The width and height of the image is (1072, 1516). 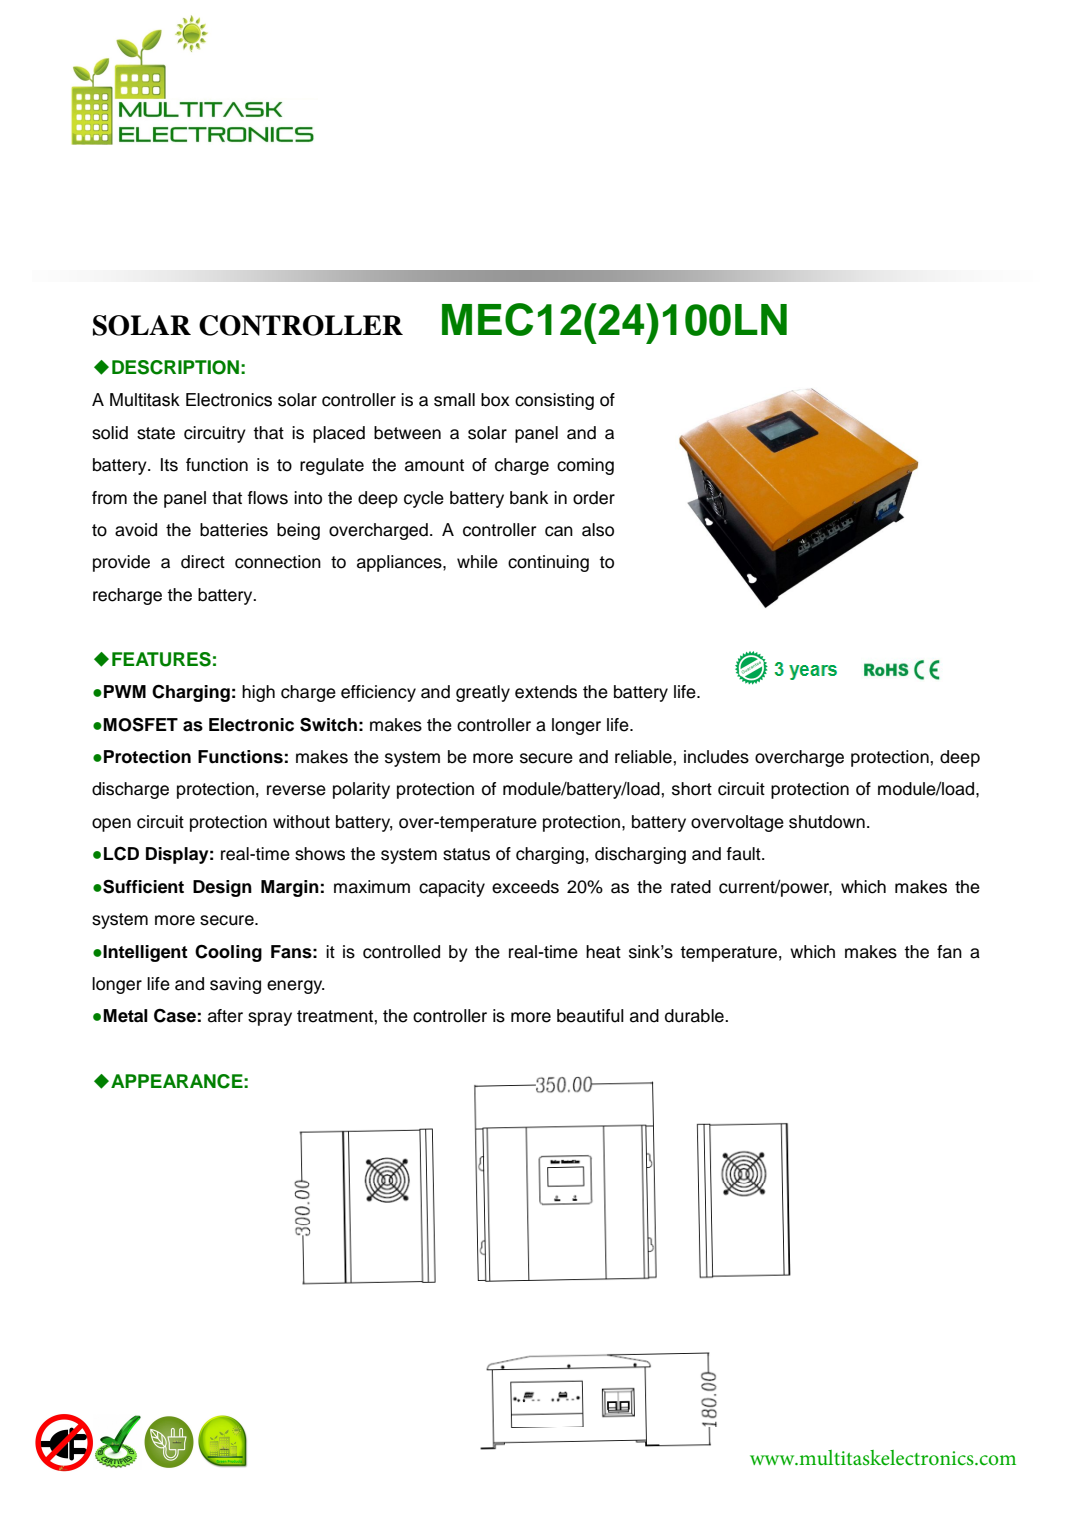 I want to click on Case, so click(x=175, y=1016).
